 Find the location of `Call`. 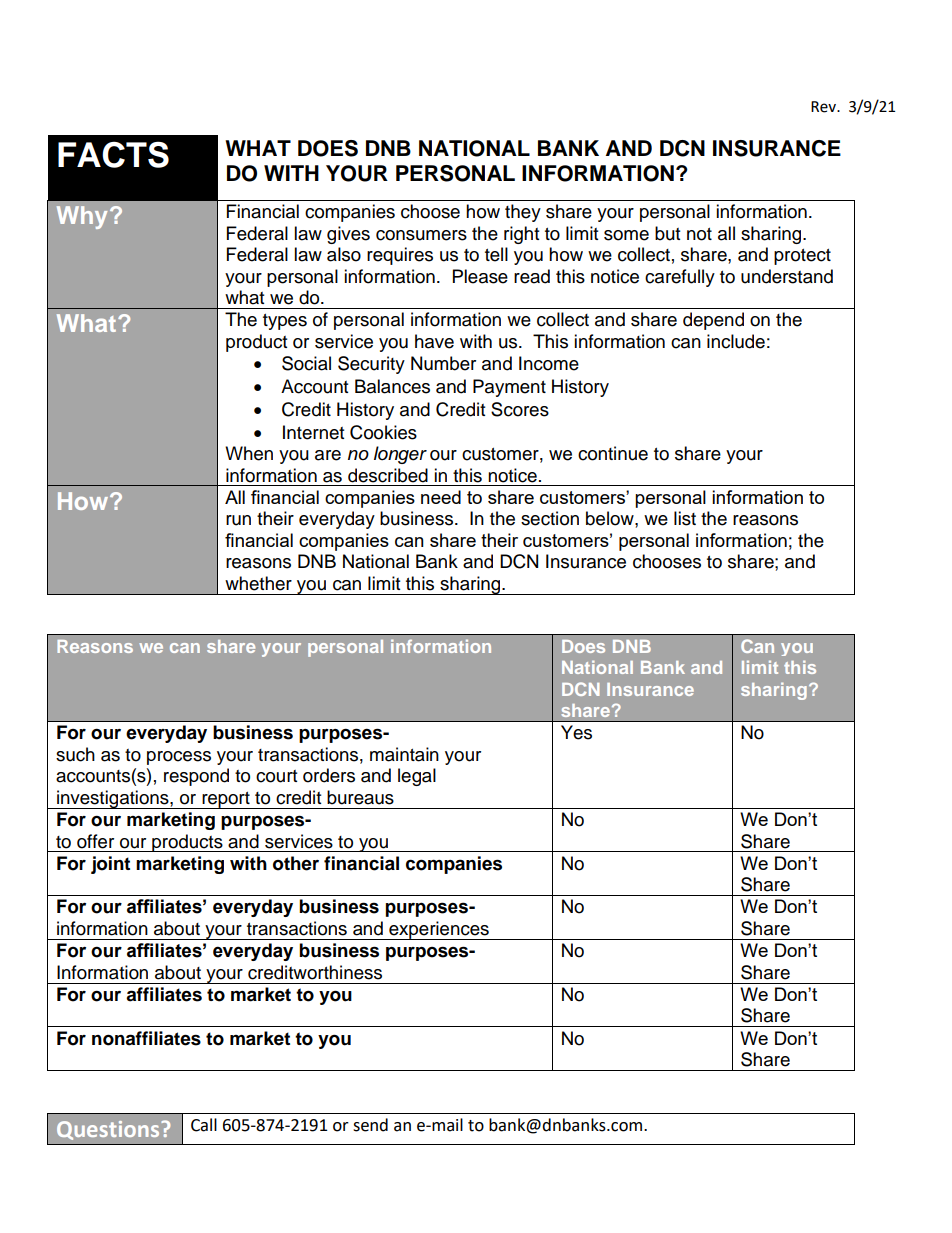

Call is located at coordinates (204, 1125).
